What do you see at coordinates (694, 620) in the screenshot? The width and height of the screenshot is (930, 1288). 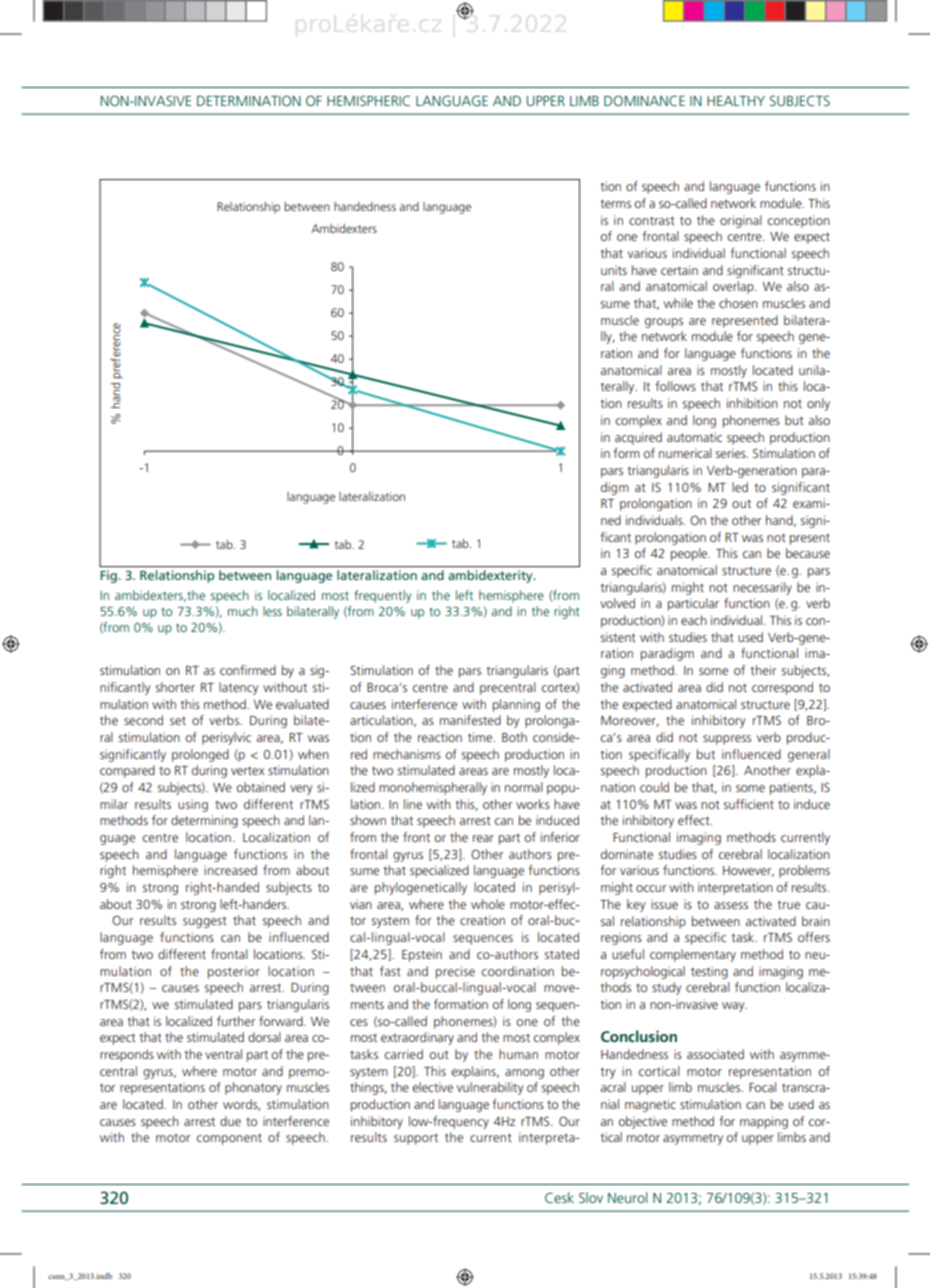 I see `each` at bounding box center [694, 620].
